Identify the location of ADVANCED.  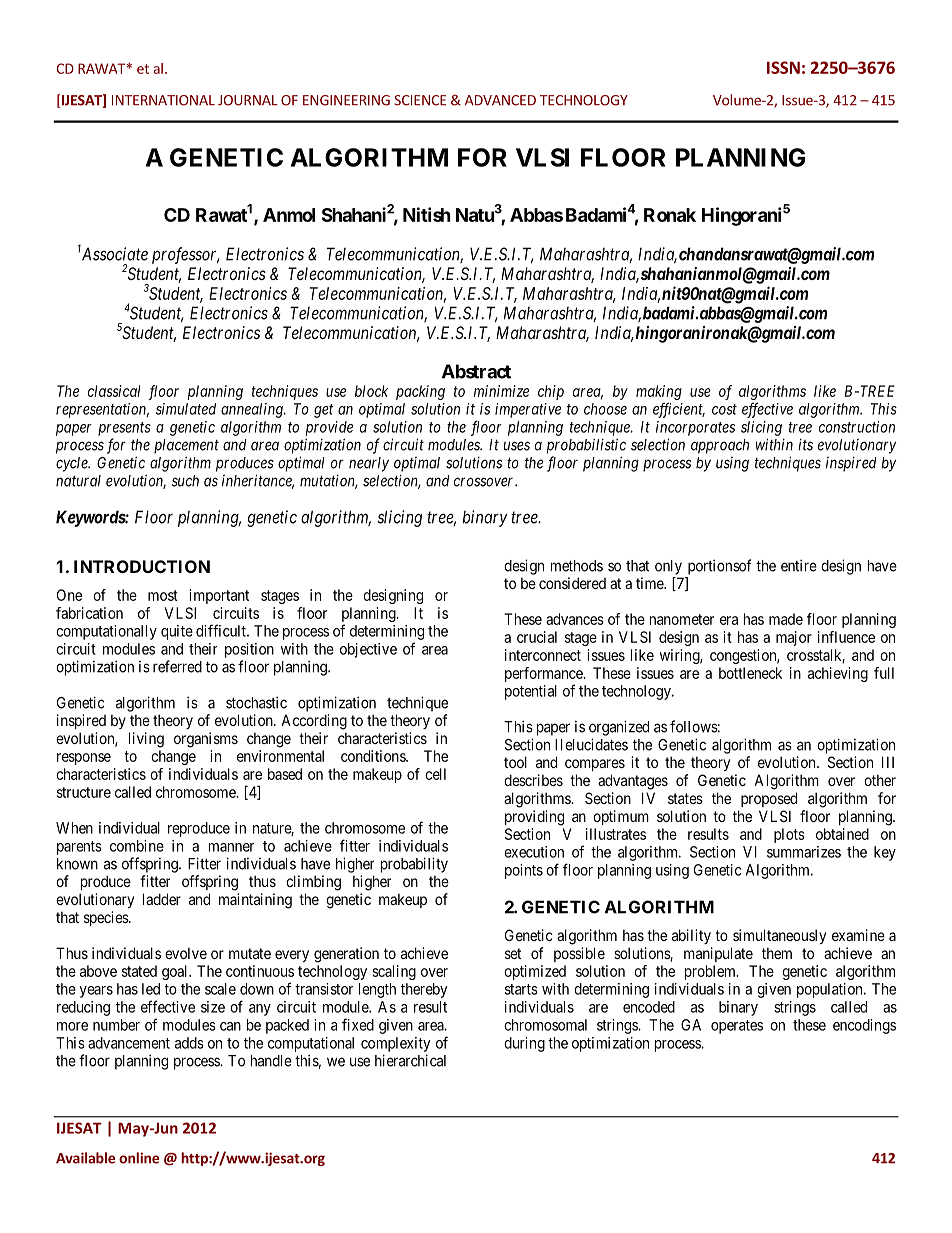
(500, 100).
